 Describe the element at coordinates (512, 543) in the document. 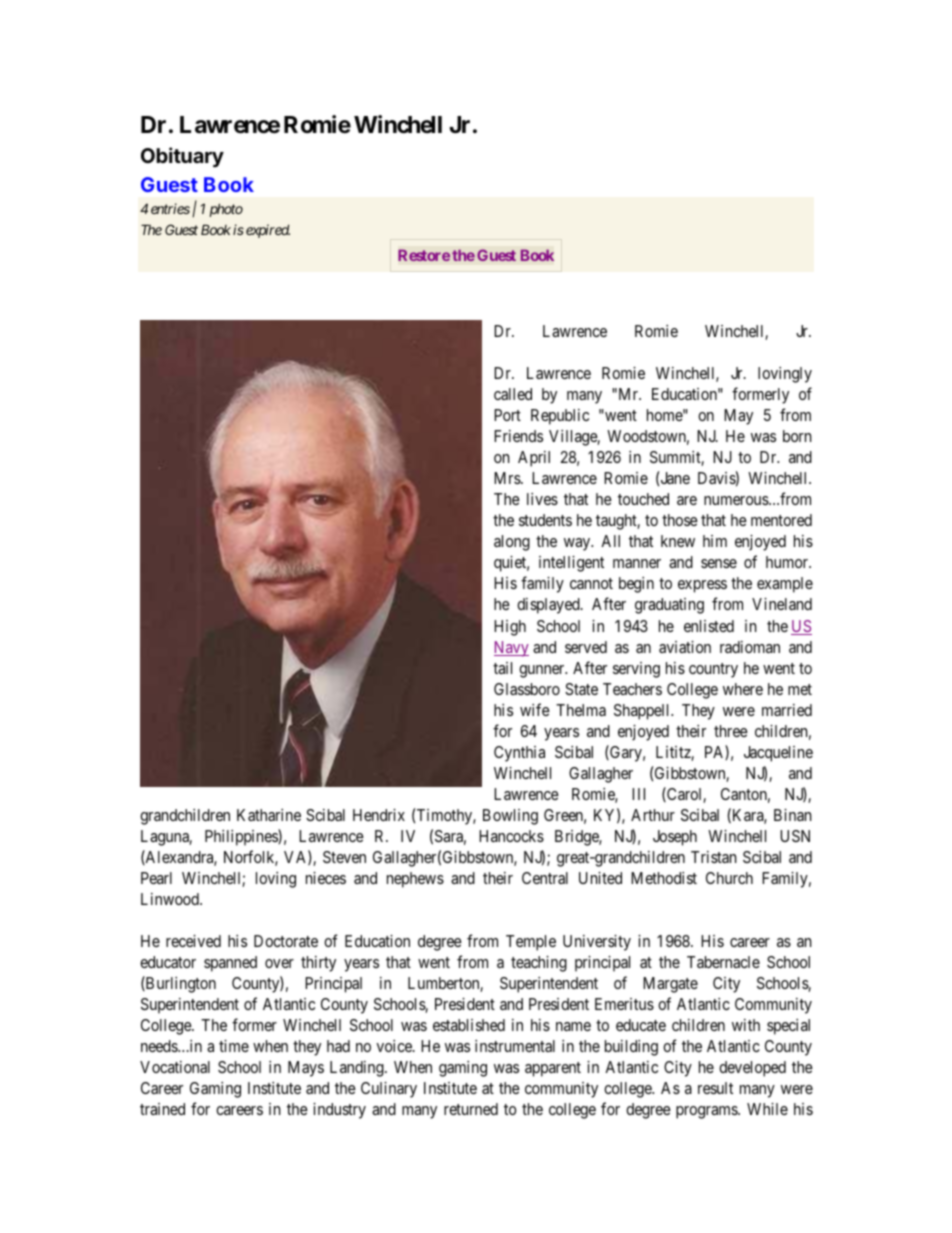

I see `along` at that location.
